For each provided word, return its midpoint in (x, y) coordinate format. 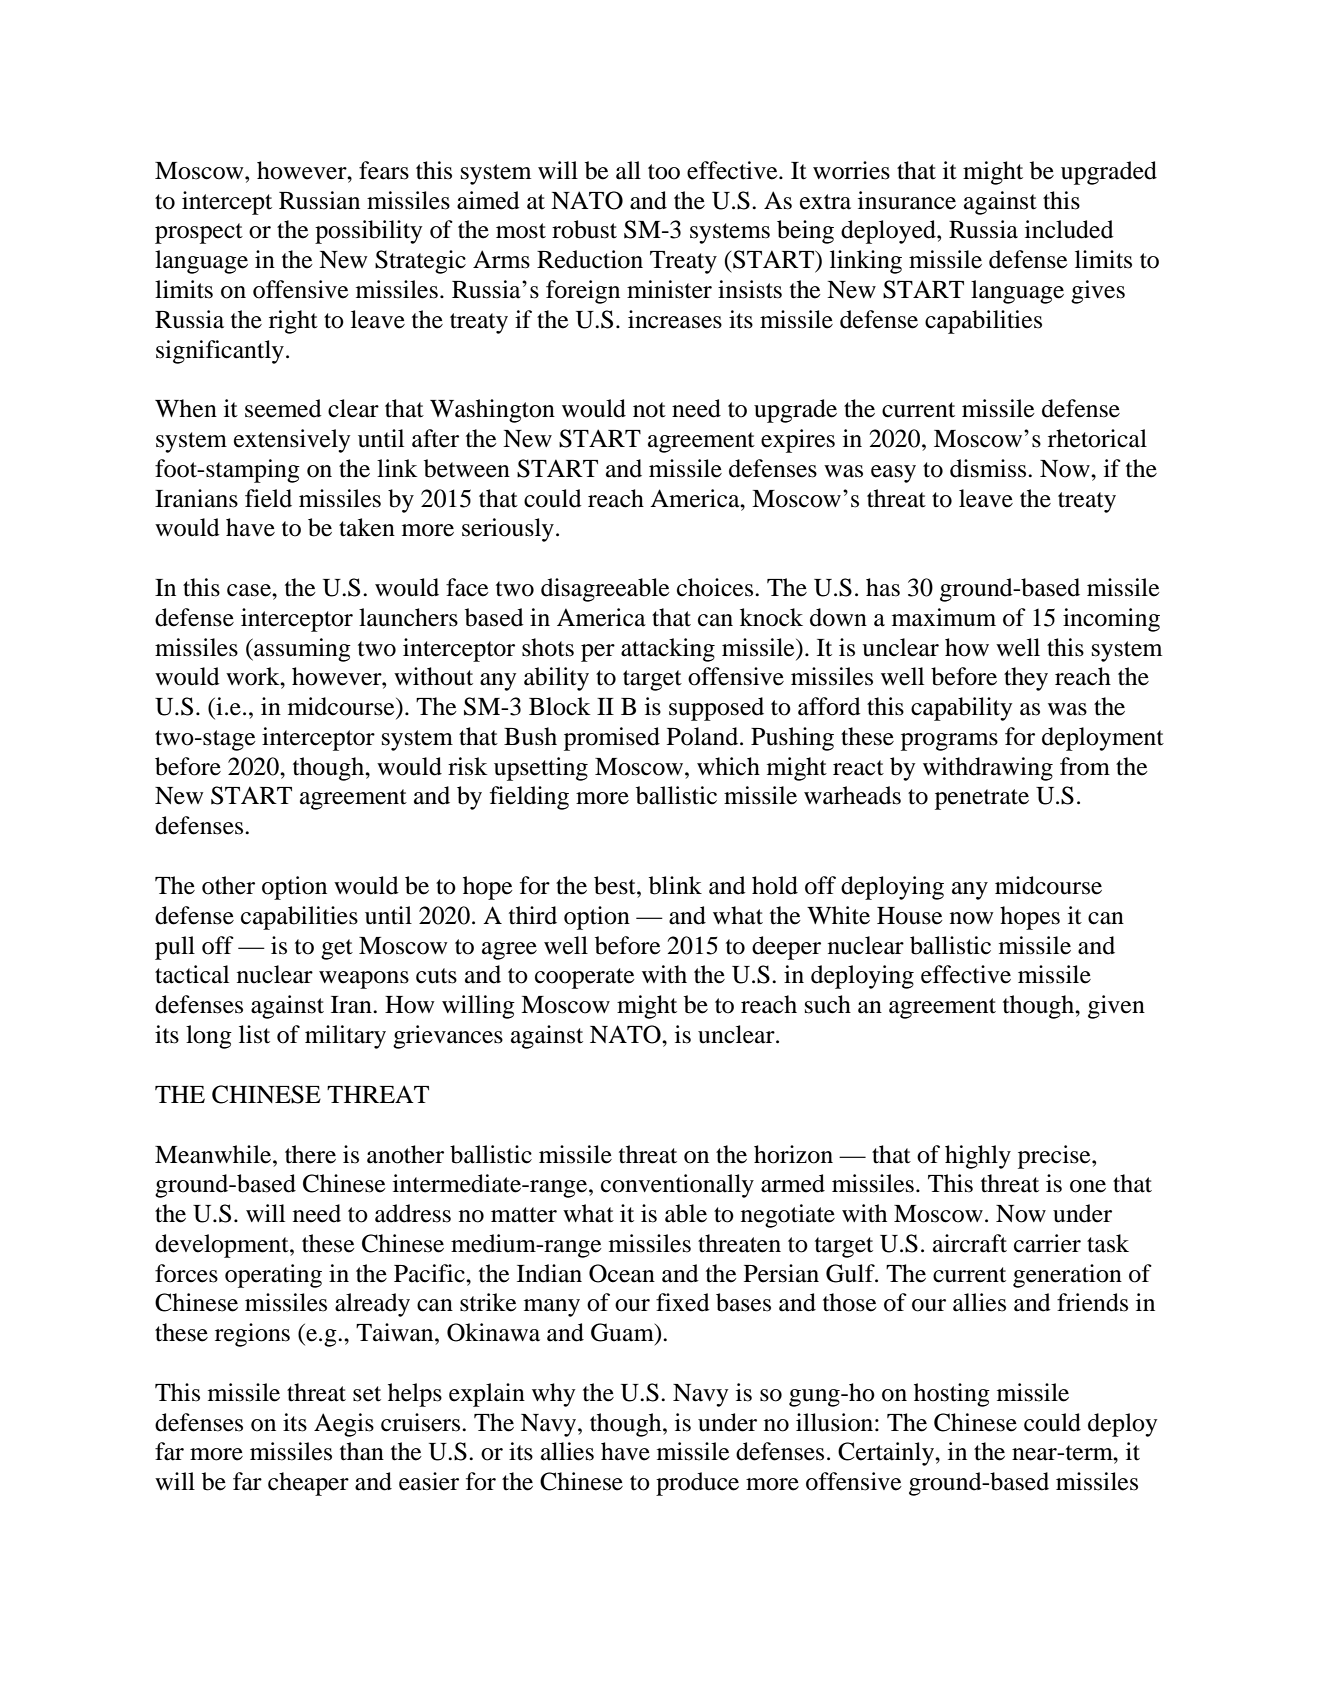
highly (978, 1157)
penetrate (982, 799)
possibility (368, 232)
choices (716, 587)
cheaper (308, 1484)
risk (468, 766)
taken (367, 527)
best (616, 885)
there (310, 1154)
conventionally (677, 1186)
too (664, 172)
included (1069, 229)
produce (697, 1484)
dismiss (989, 468)
